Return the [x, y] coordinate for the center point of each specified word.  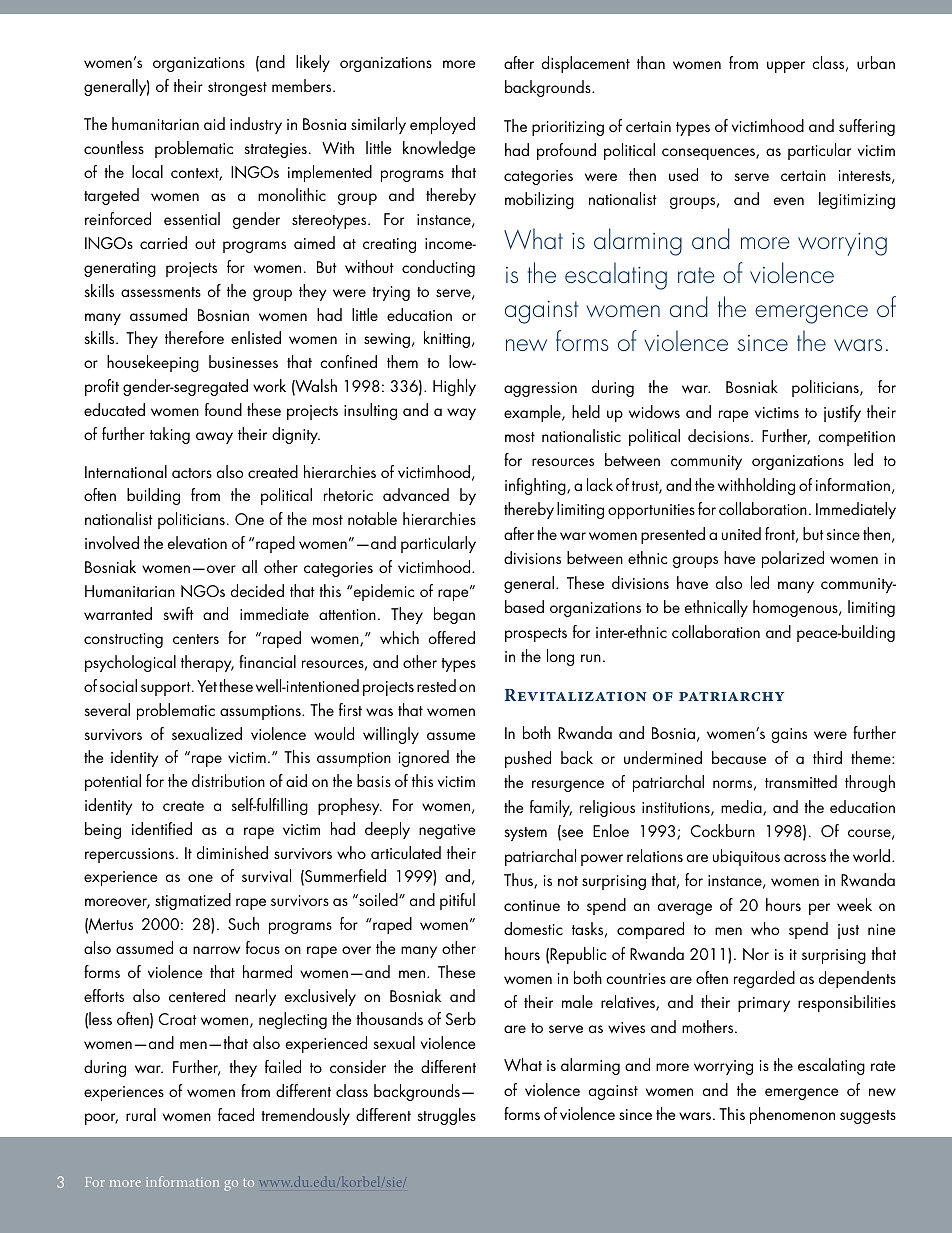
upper [786, 67]
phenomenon [792, 1115]
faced [236, 1114]
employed [442, 125]
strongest [237, 89]
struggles [447, 1116]
